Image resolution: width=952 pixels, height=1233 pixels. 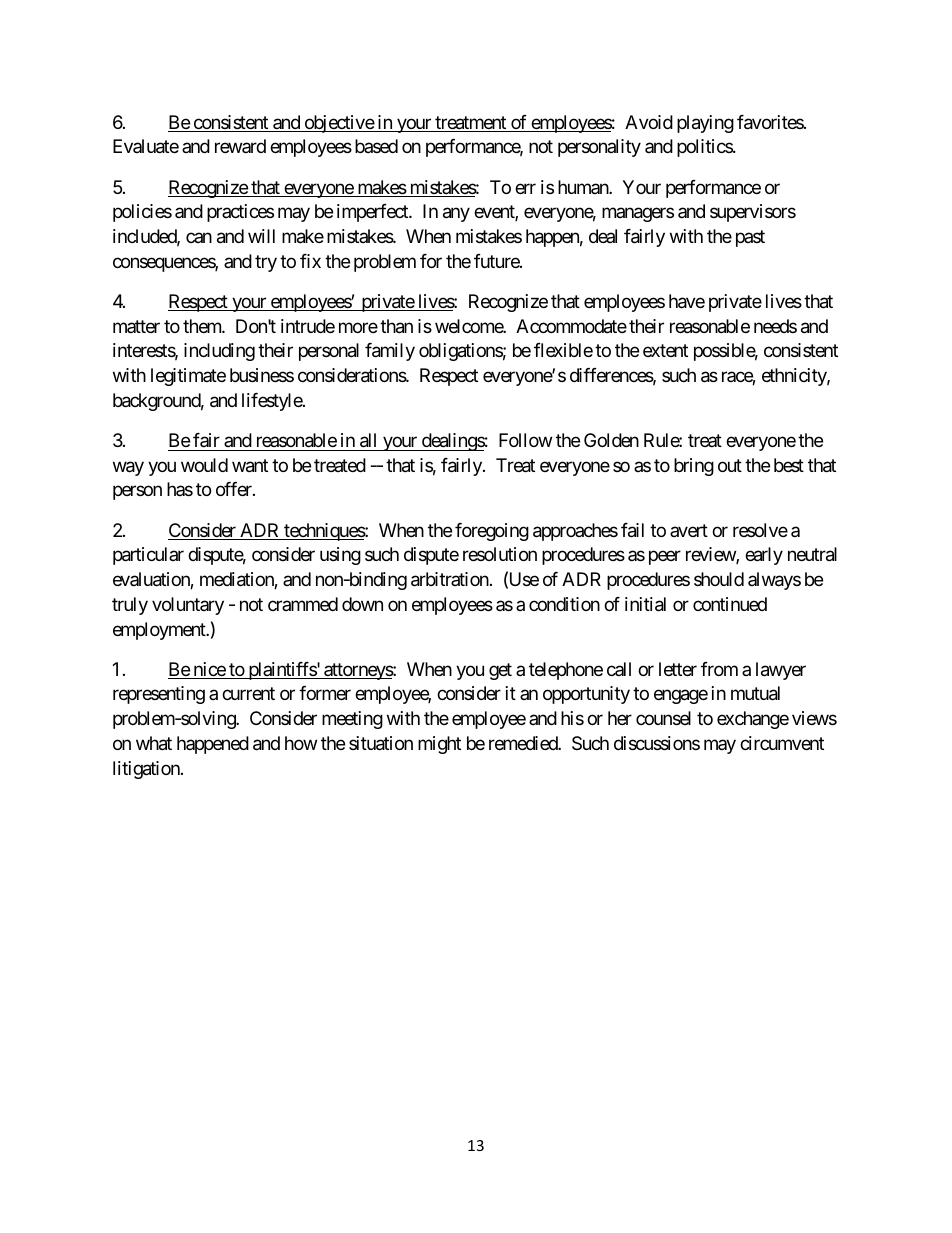 I want to click on playing, so click(x=705, y=124).
